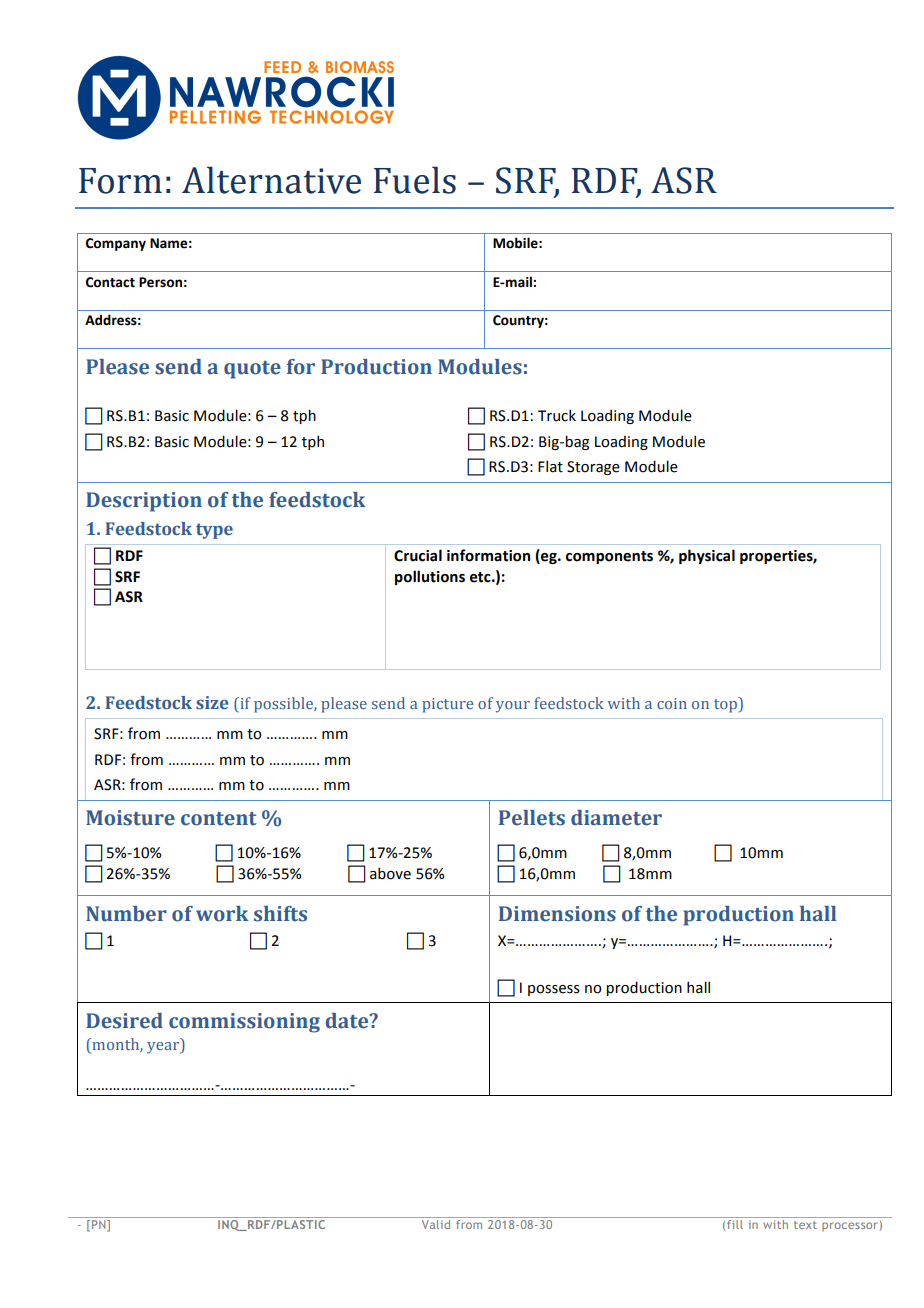 The image size is (924, 1308). I want to click on top, so click(726, 705).
